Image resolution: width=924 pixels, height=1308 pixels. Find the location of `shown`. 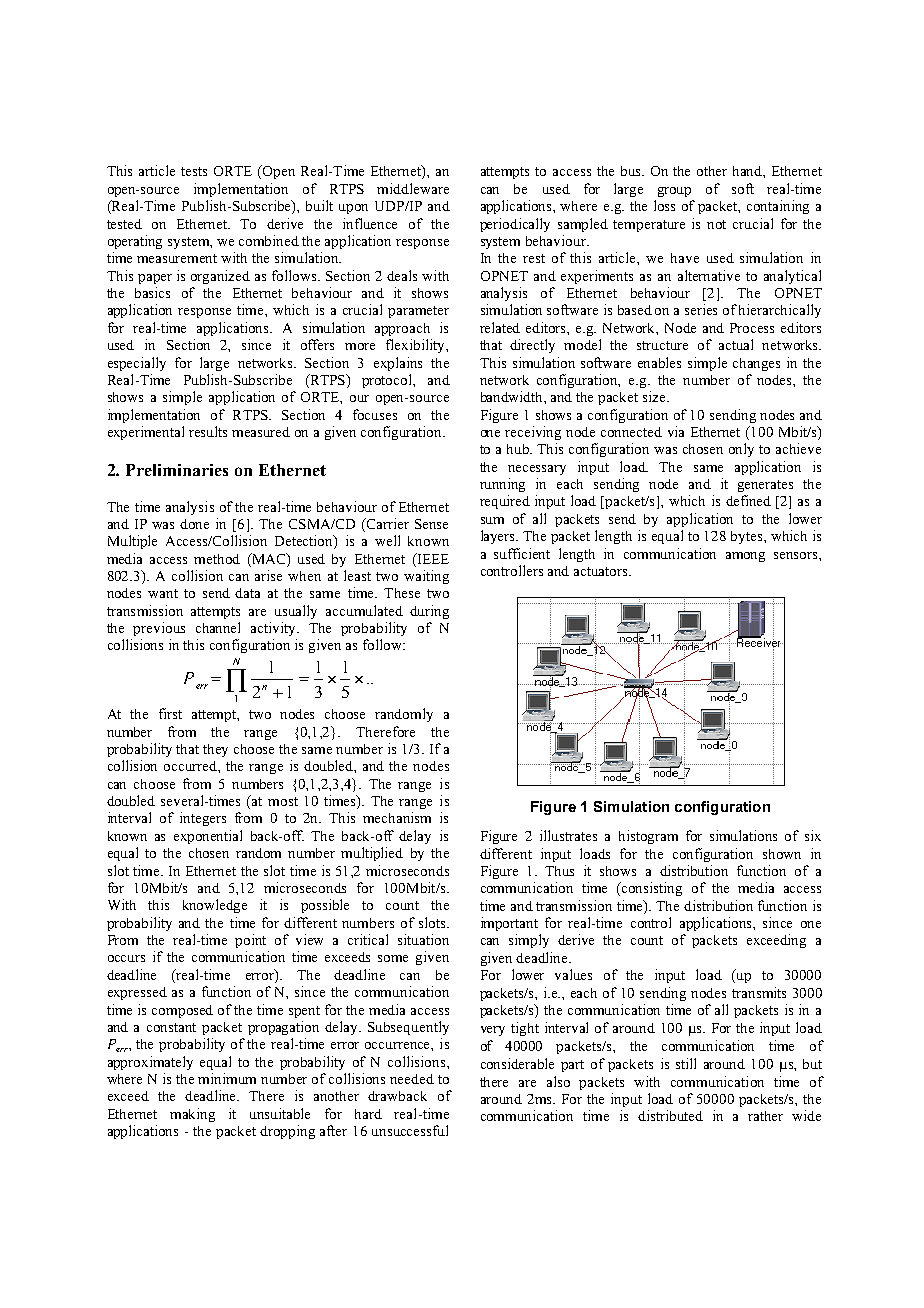

shown is located at coordinates (782, 854).
